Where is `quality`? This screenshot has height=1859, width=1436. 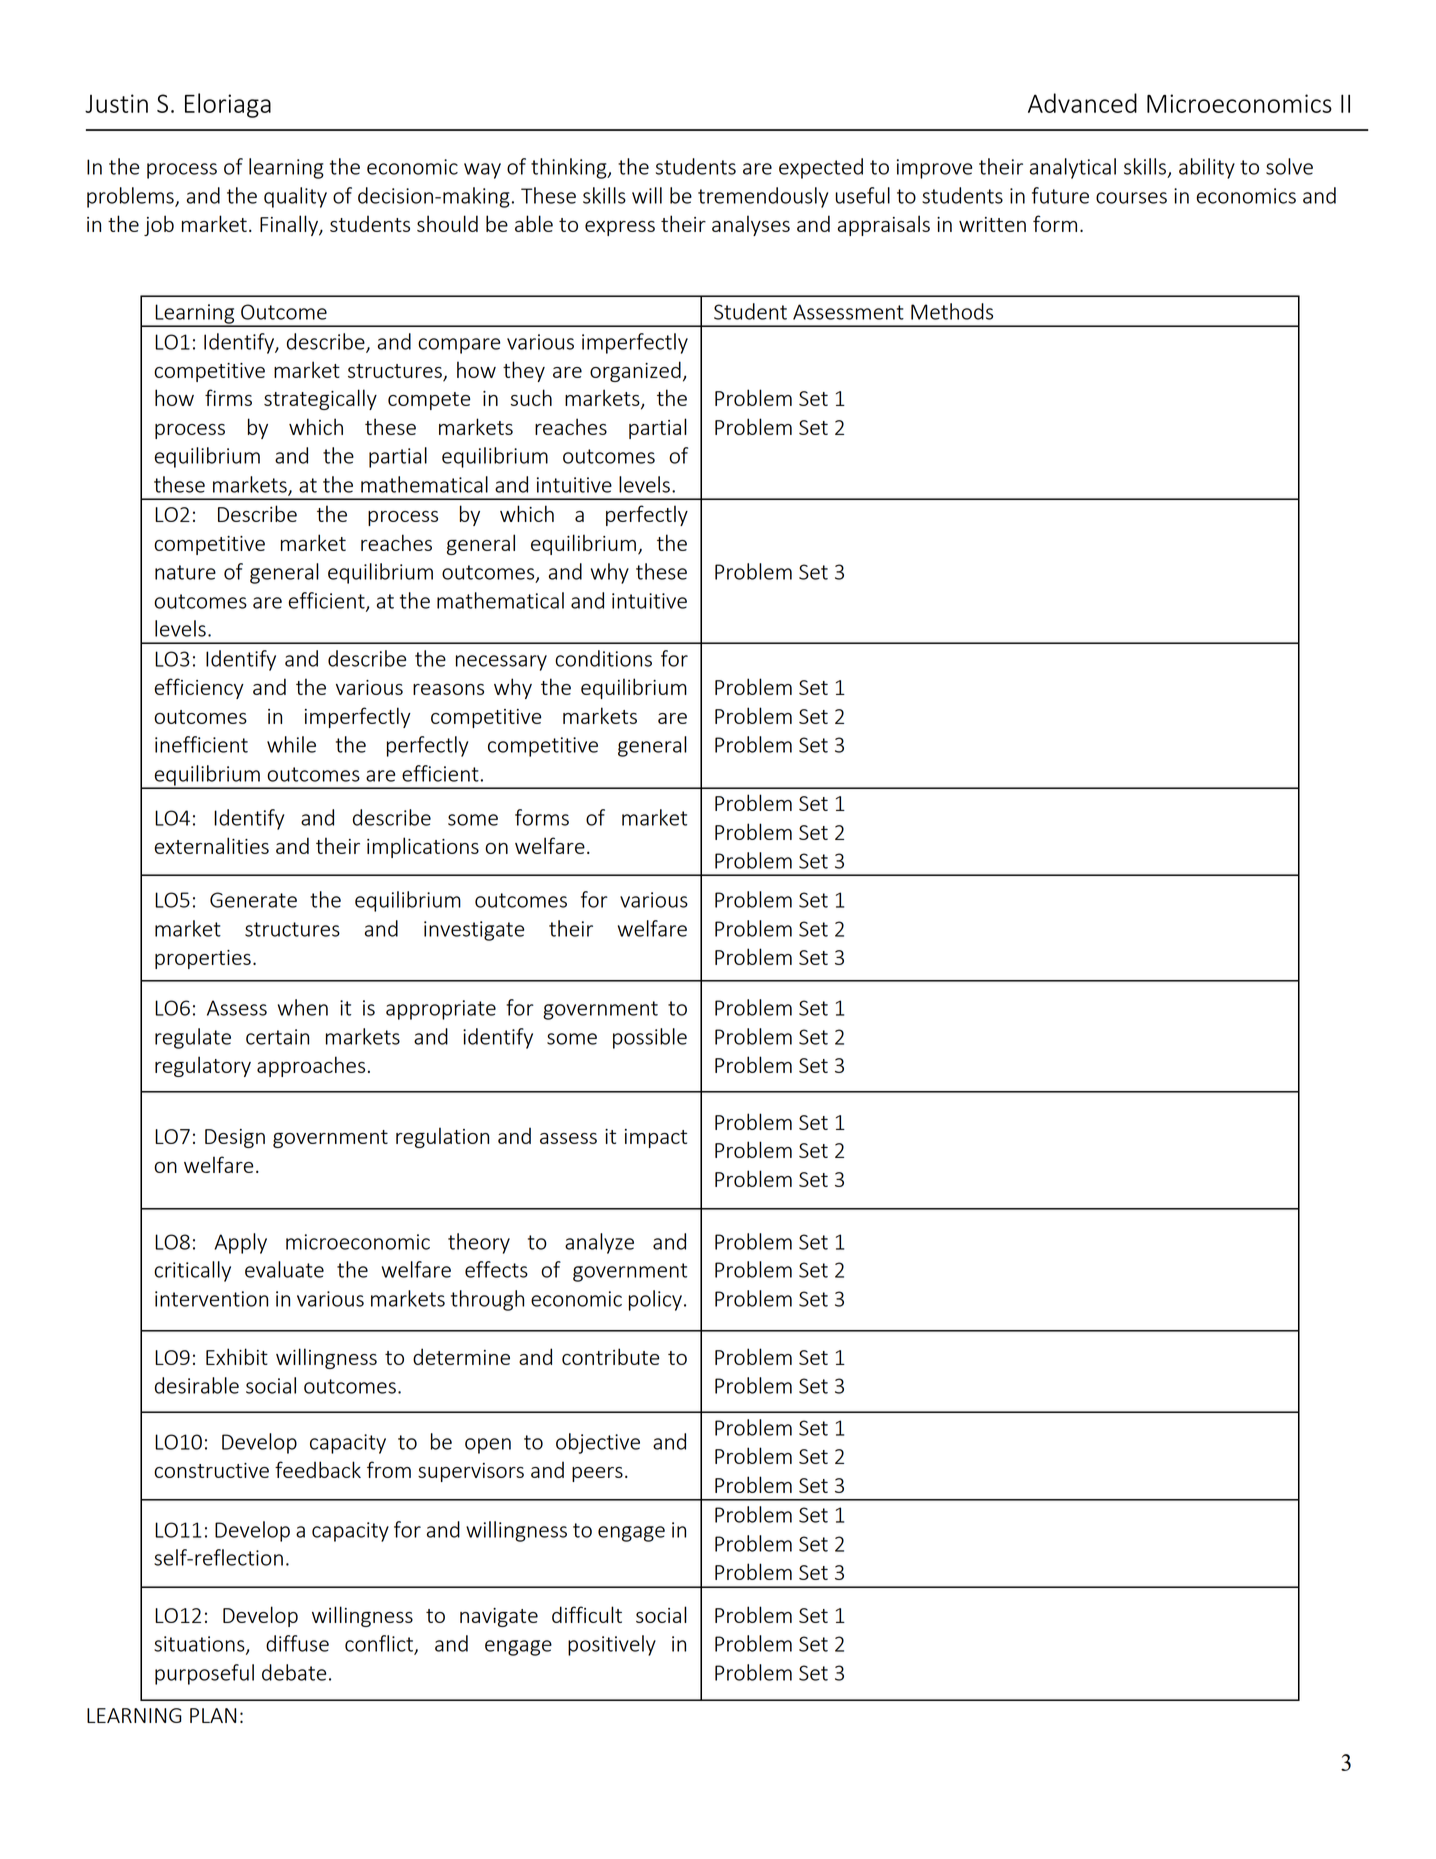 quality is located at coordinates (295, 197).
